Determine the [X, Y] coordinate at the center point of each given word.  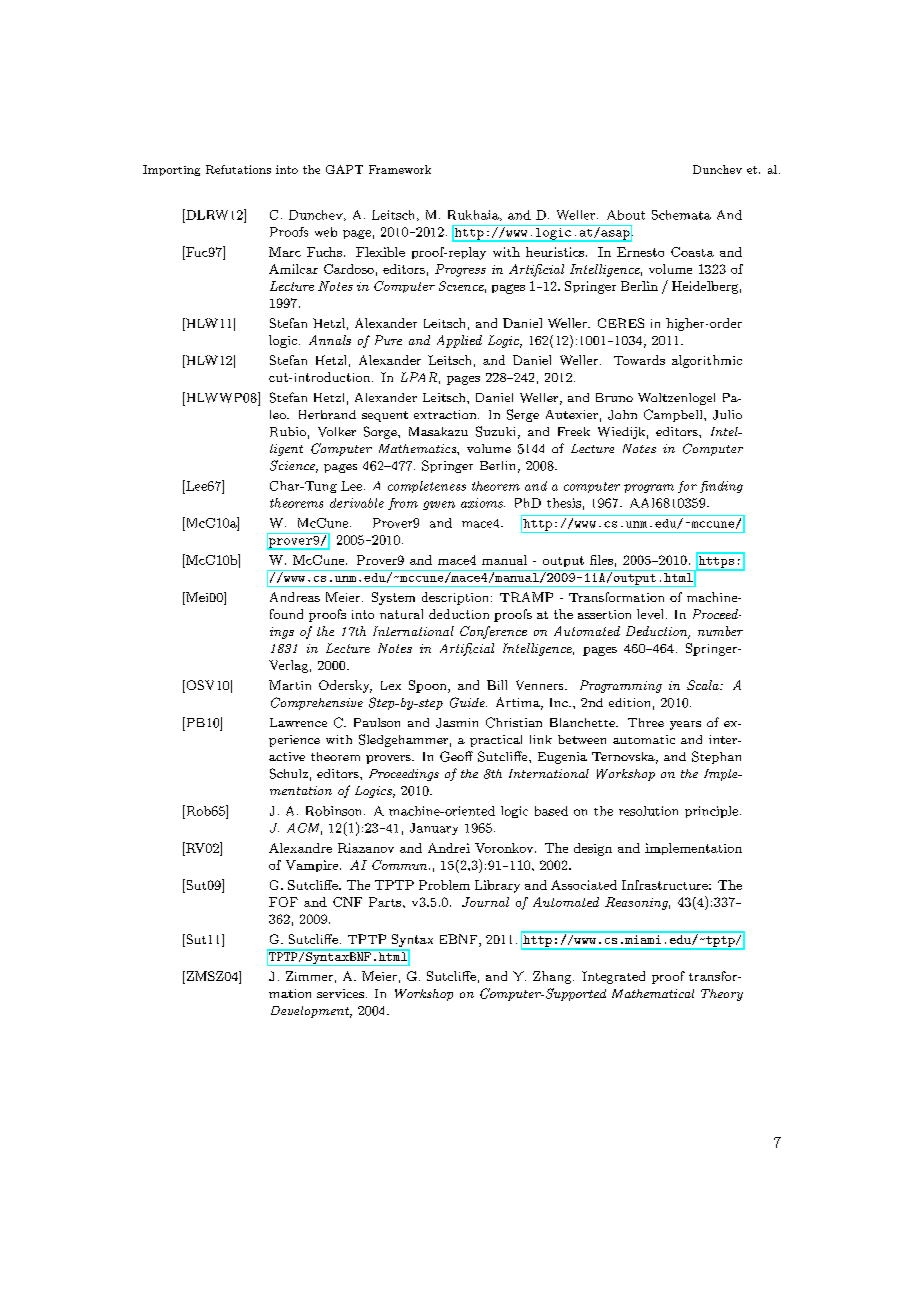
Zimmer [309, 976]
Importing [171, 170]
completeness [427, 487]
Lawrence [298, 722]
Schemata [681, 215]
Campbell [674, 415]
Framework [400, 169]
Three [646, 722]
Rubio [288, 432]
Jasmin [457, 723]
